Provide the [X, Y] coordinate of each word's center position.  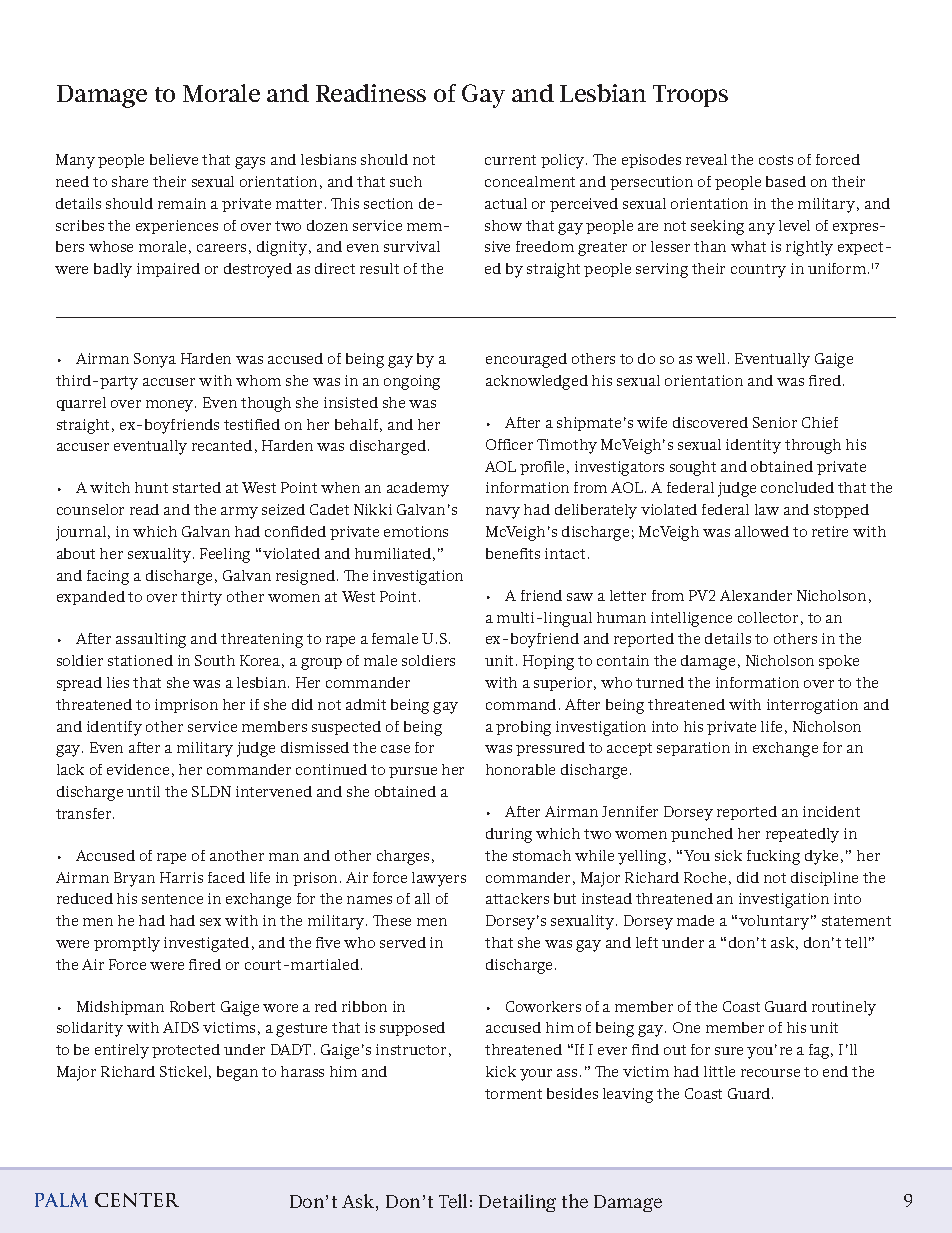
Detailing [517, 1203]
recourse [770, 1073]
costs [776, 160]
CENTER [137, 1200]
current [510, 160]
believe [174, 159]
